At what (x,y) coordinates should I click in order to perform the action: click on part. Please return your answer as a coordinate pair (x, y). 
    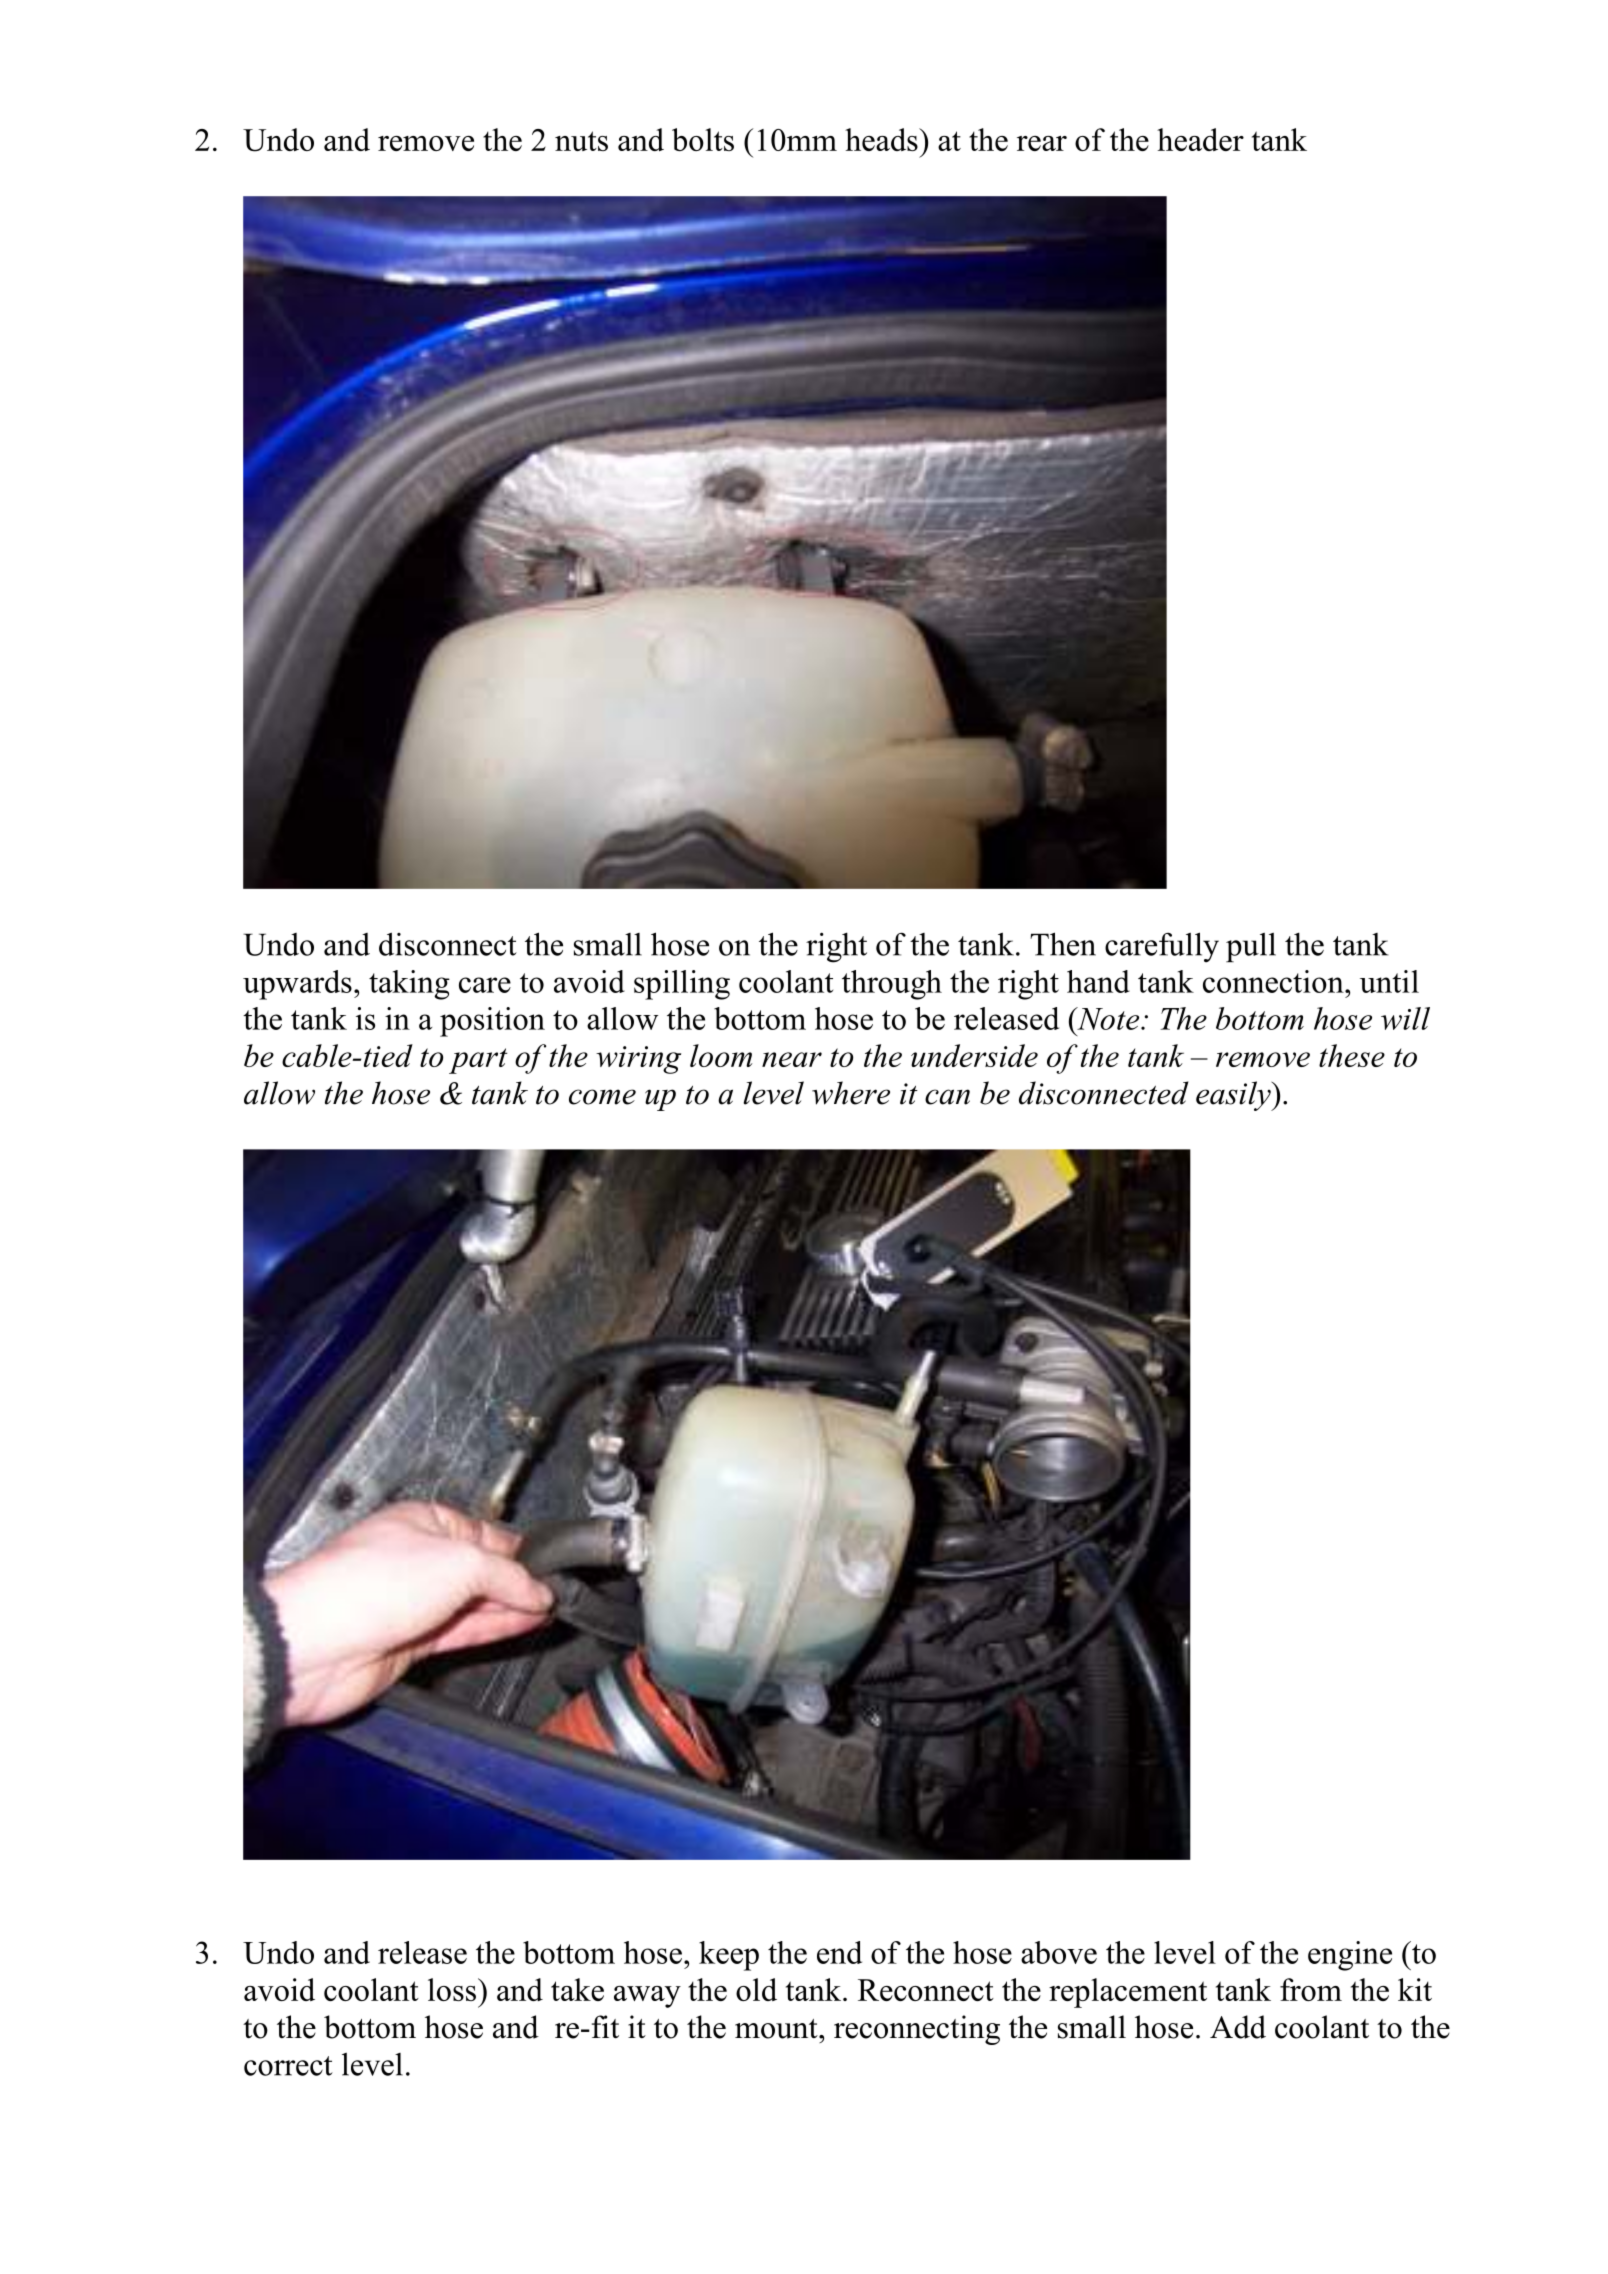
    Looking at the image, I should click on (478, 1061).
